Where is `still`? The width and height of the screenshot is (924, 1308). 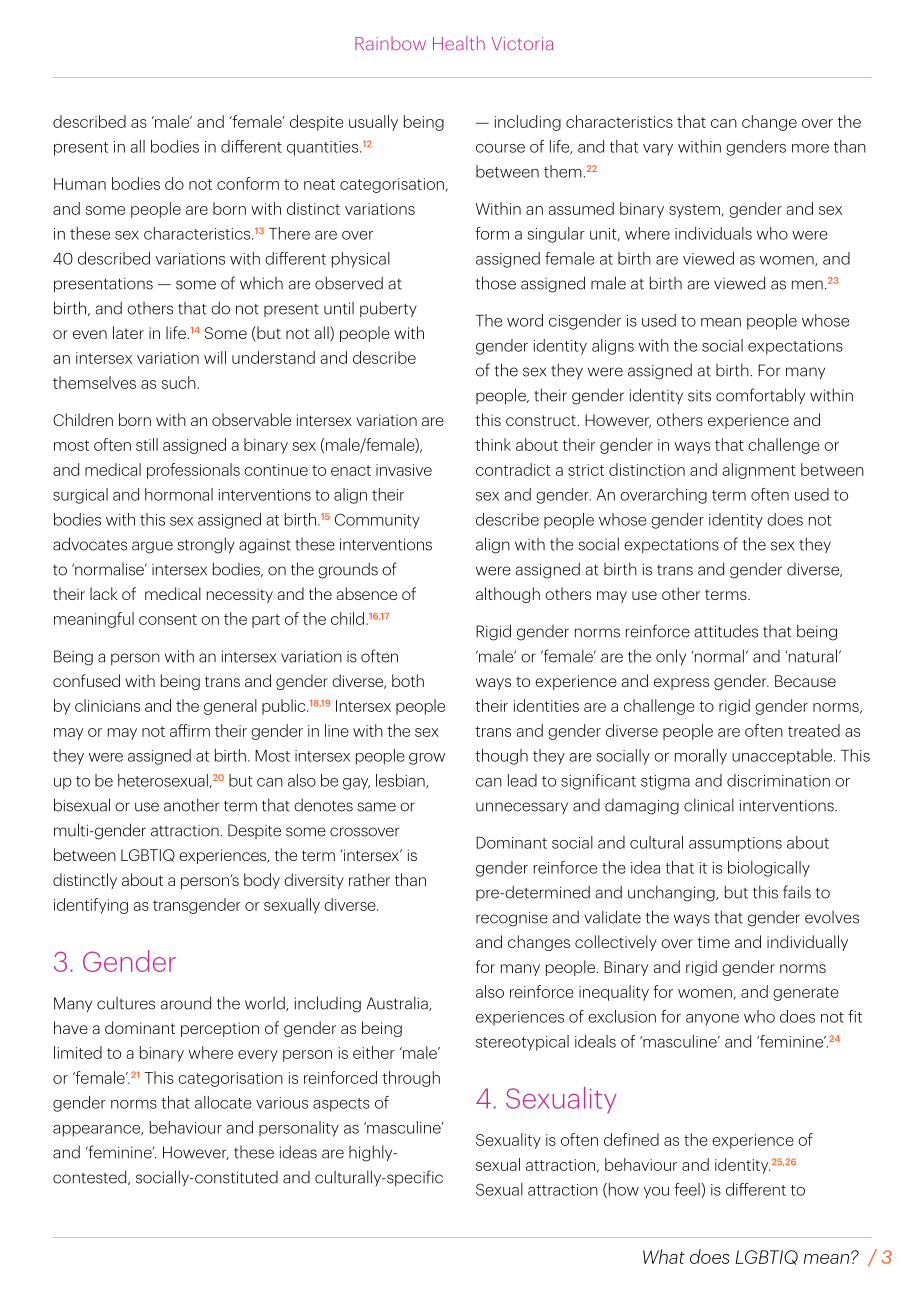 still is located at coordinates (147, 444).
